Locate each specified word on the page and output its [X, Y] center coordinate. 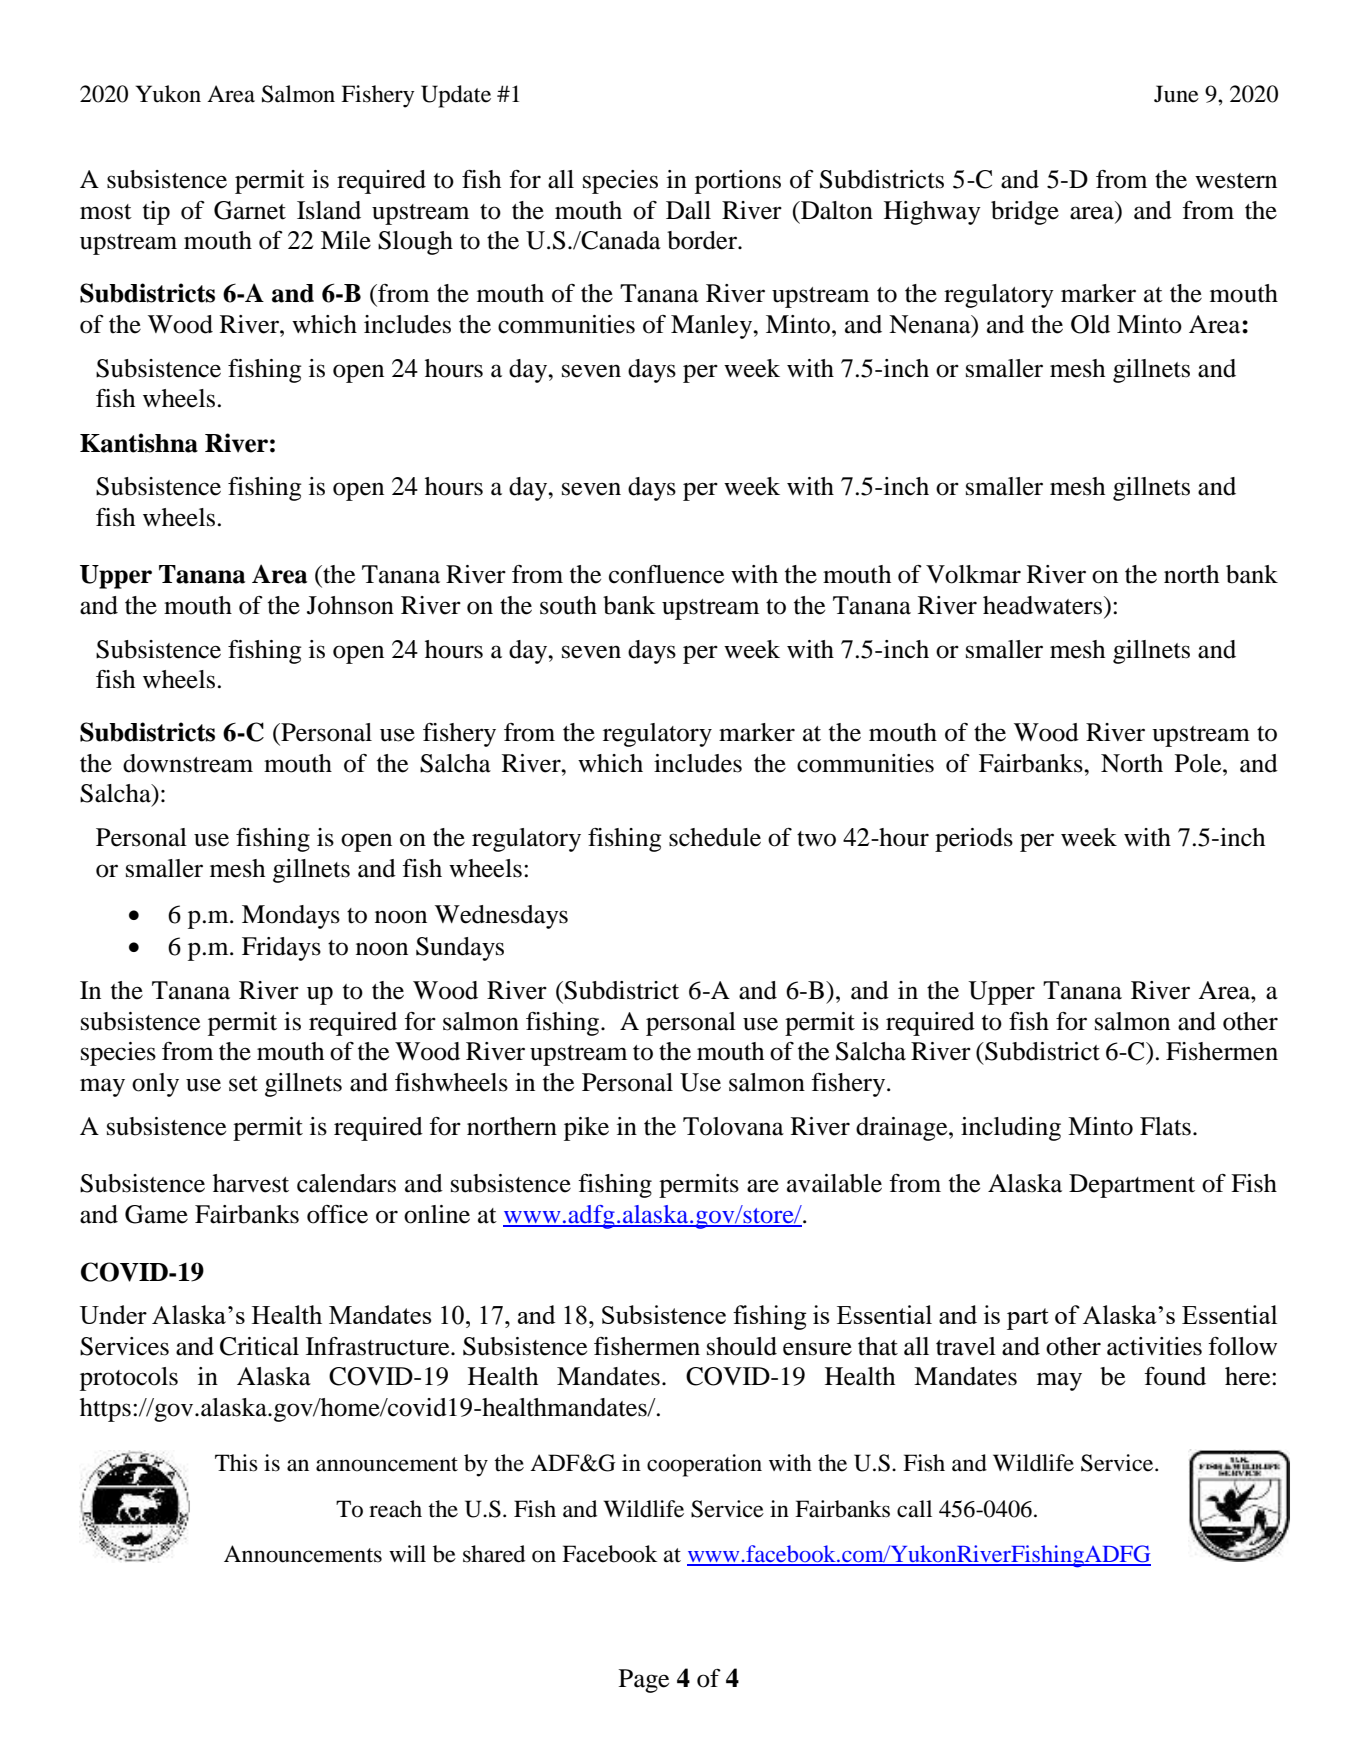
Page [644, 1681]
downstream [188, 763]
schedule [715, 837]
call [914, 1509]
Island [329, 210]
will [407, 1553]
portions [738, 182]
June [1176, 94]
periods [974, 840]
